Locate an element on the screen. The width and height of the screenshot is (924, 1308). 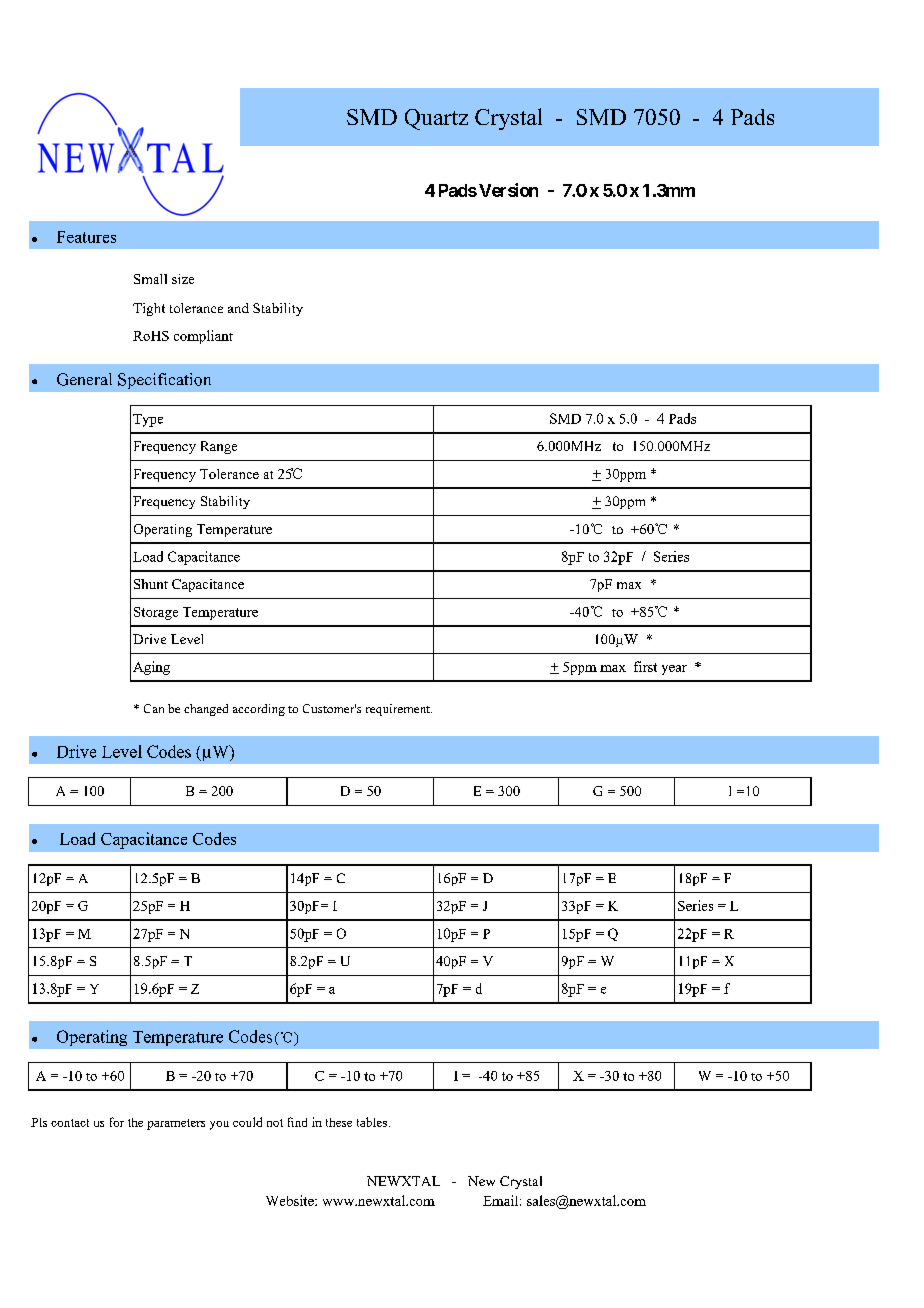
Version is located at coordinates (507, 190).
